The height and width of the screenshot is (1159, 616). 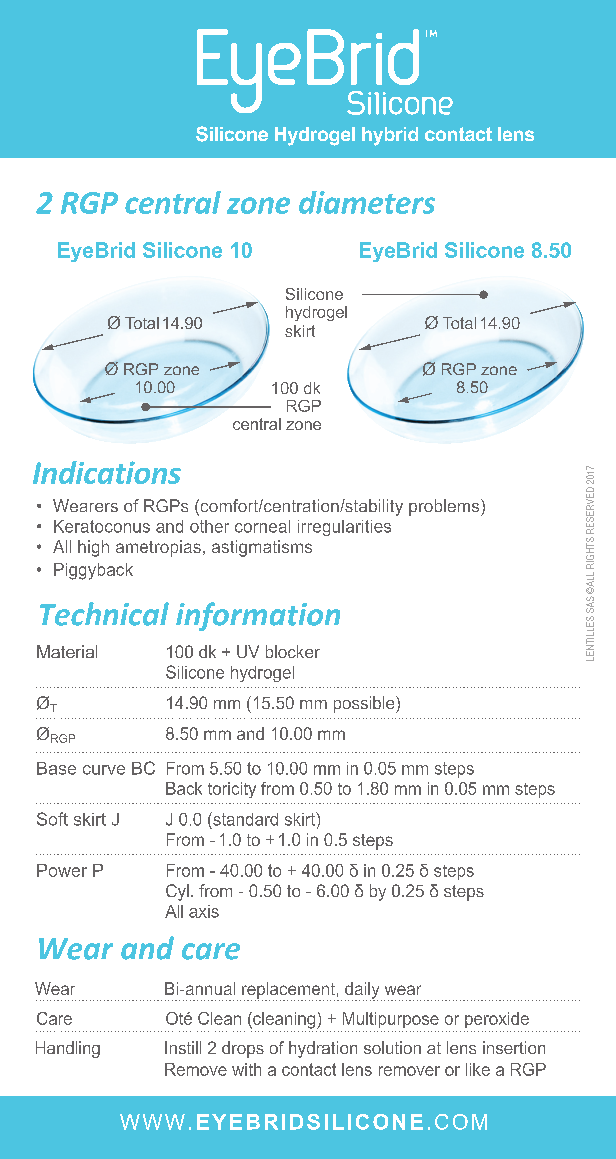 I want to click on standard, so click(x=244, y=819).
